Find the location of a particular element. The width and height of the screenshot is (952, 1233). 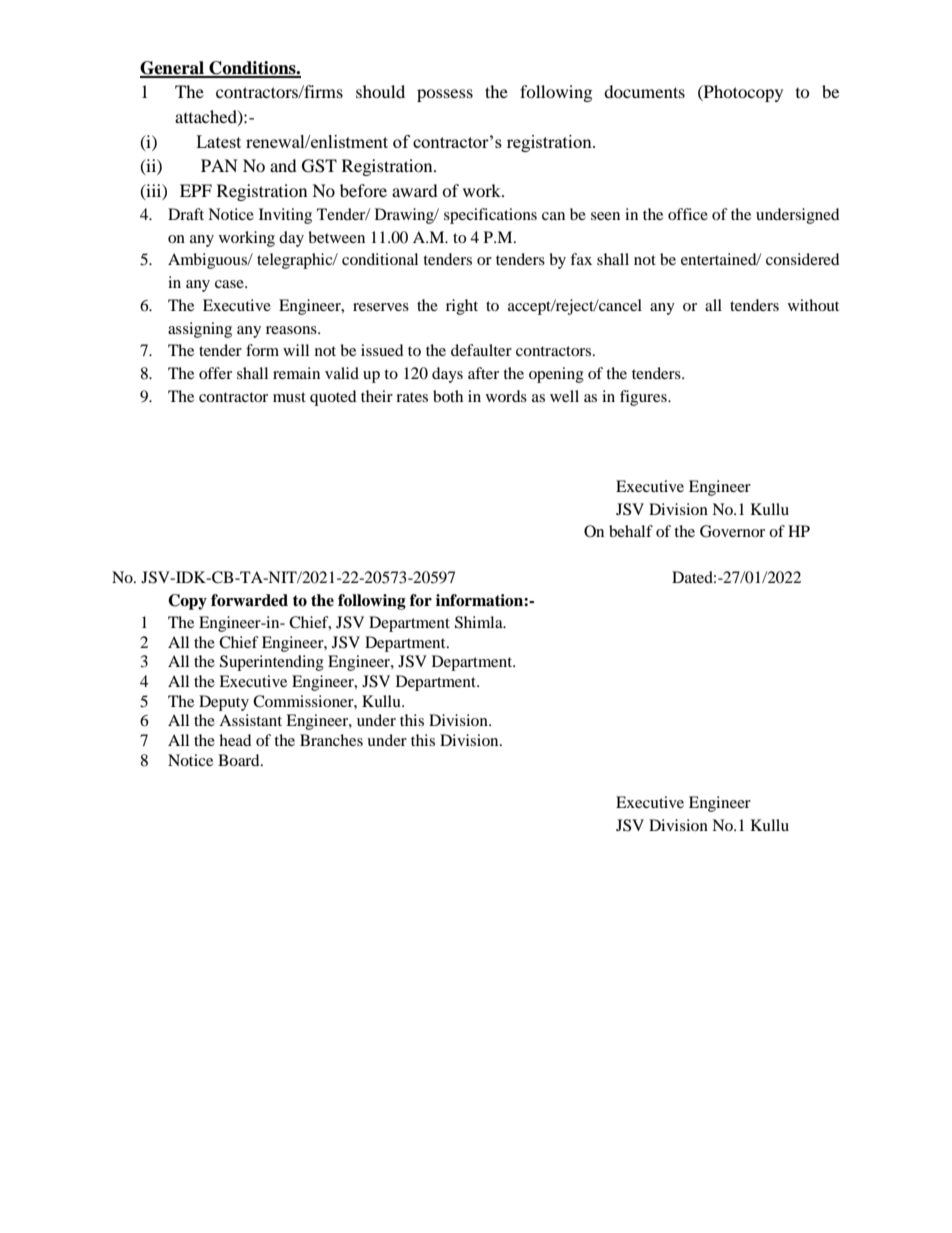

figures is located at coordinates (644, 398).
